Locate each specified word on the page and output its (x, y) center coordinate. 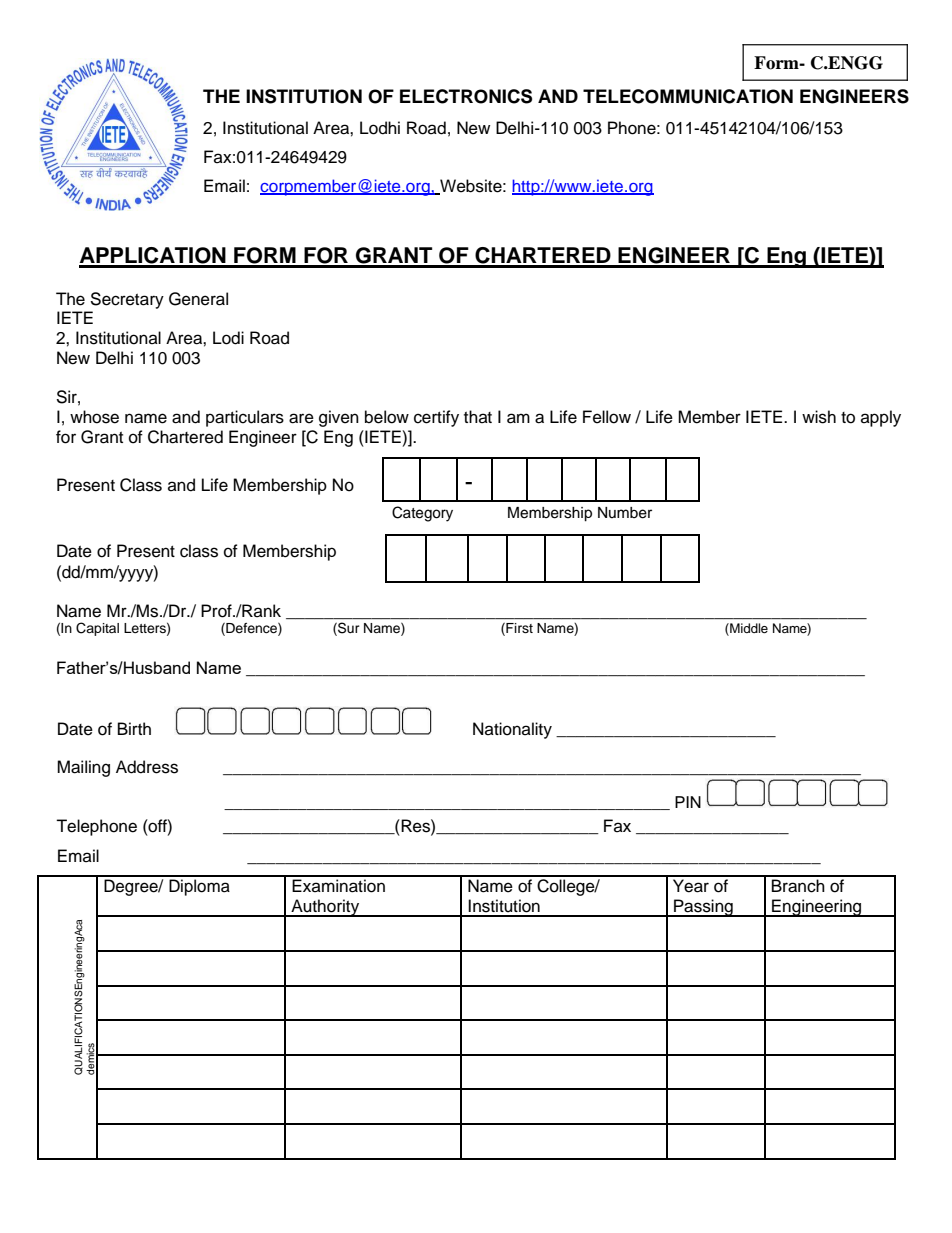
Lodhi (380, 128)
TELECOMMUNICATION (688, 96)
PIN (688, 802)
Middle (748, 629)
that (478, 416)
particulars (245, 418)
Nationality (512, 730)
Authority (325, 908)
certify (436, 418)
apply (881, 418)
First (518, 629)
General (198, 299)
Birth (134, 728)
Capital (97, 629)
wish (819, 417)
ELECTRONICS (466, 96)
